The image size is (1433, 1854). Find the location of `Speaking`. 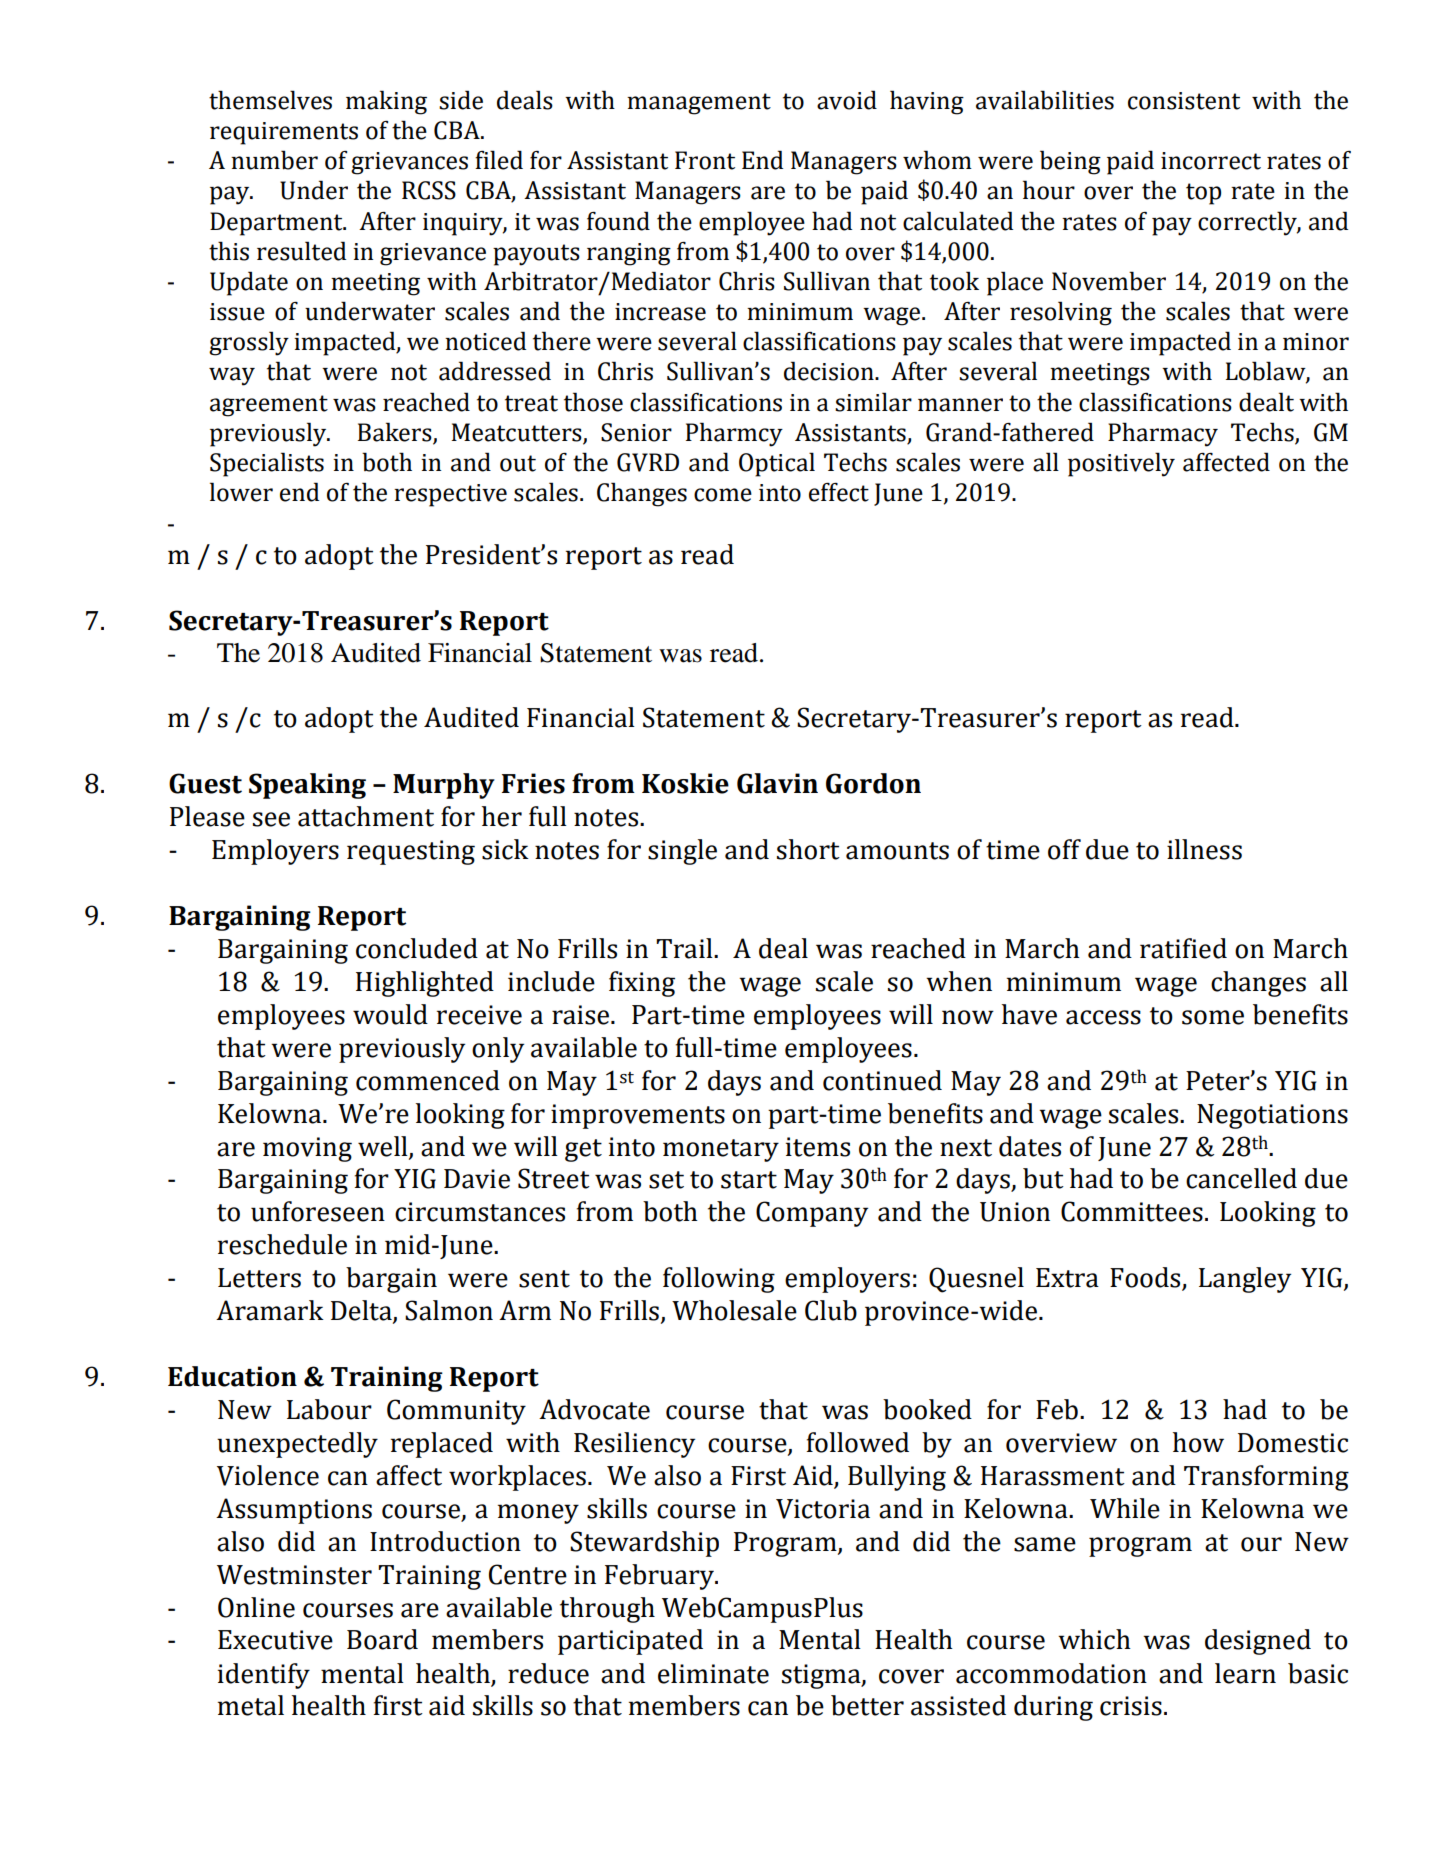

Speaking is located at coordinates (307, 786).
